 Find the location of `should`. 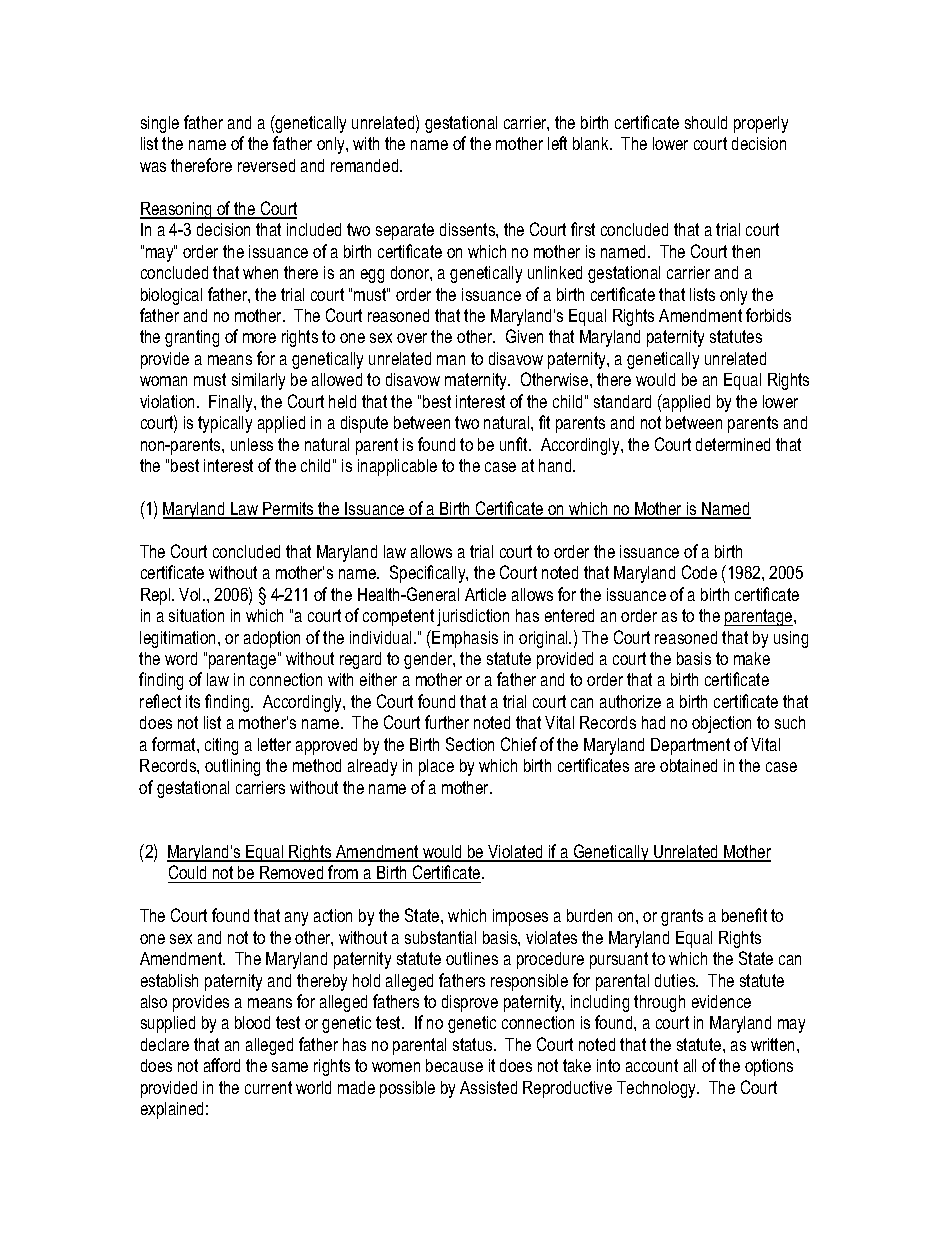

should is located at coordinates (706, 122).
